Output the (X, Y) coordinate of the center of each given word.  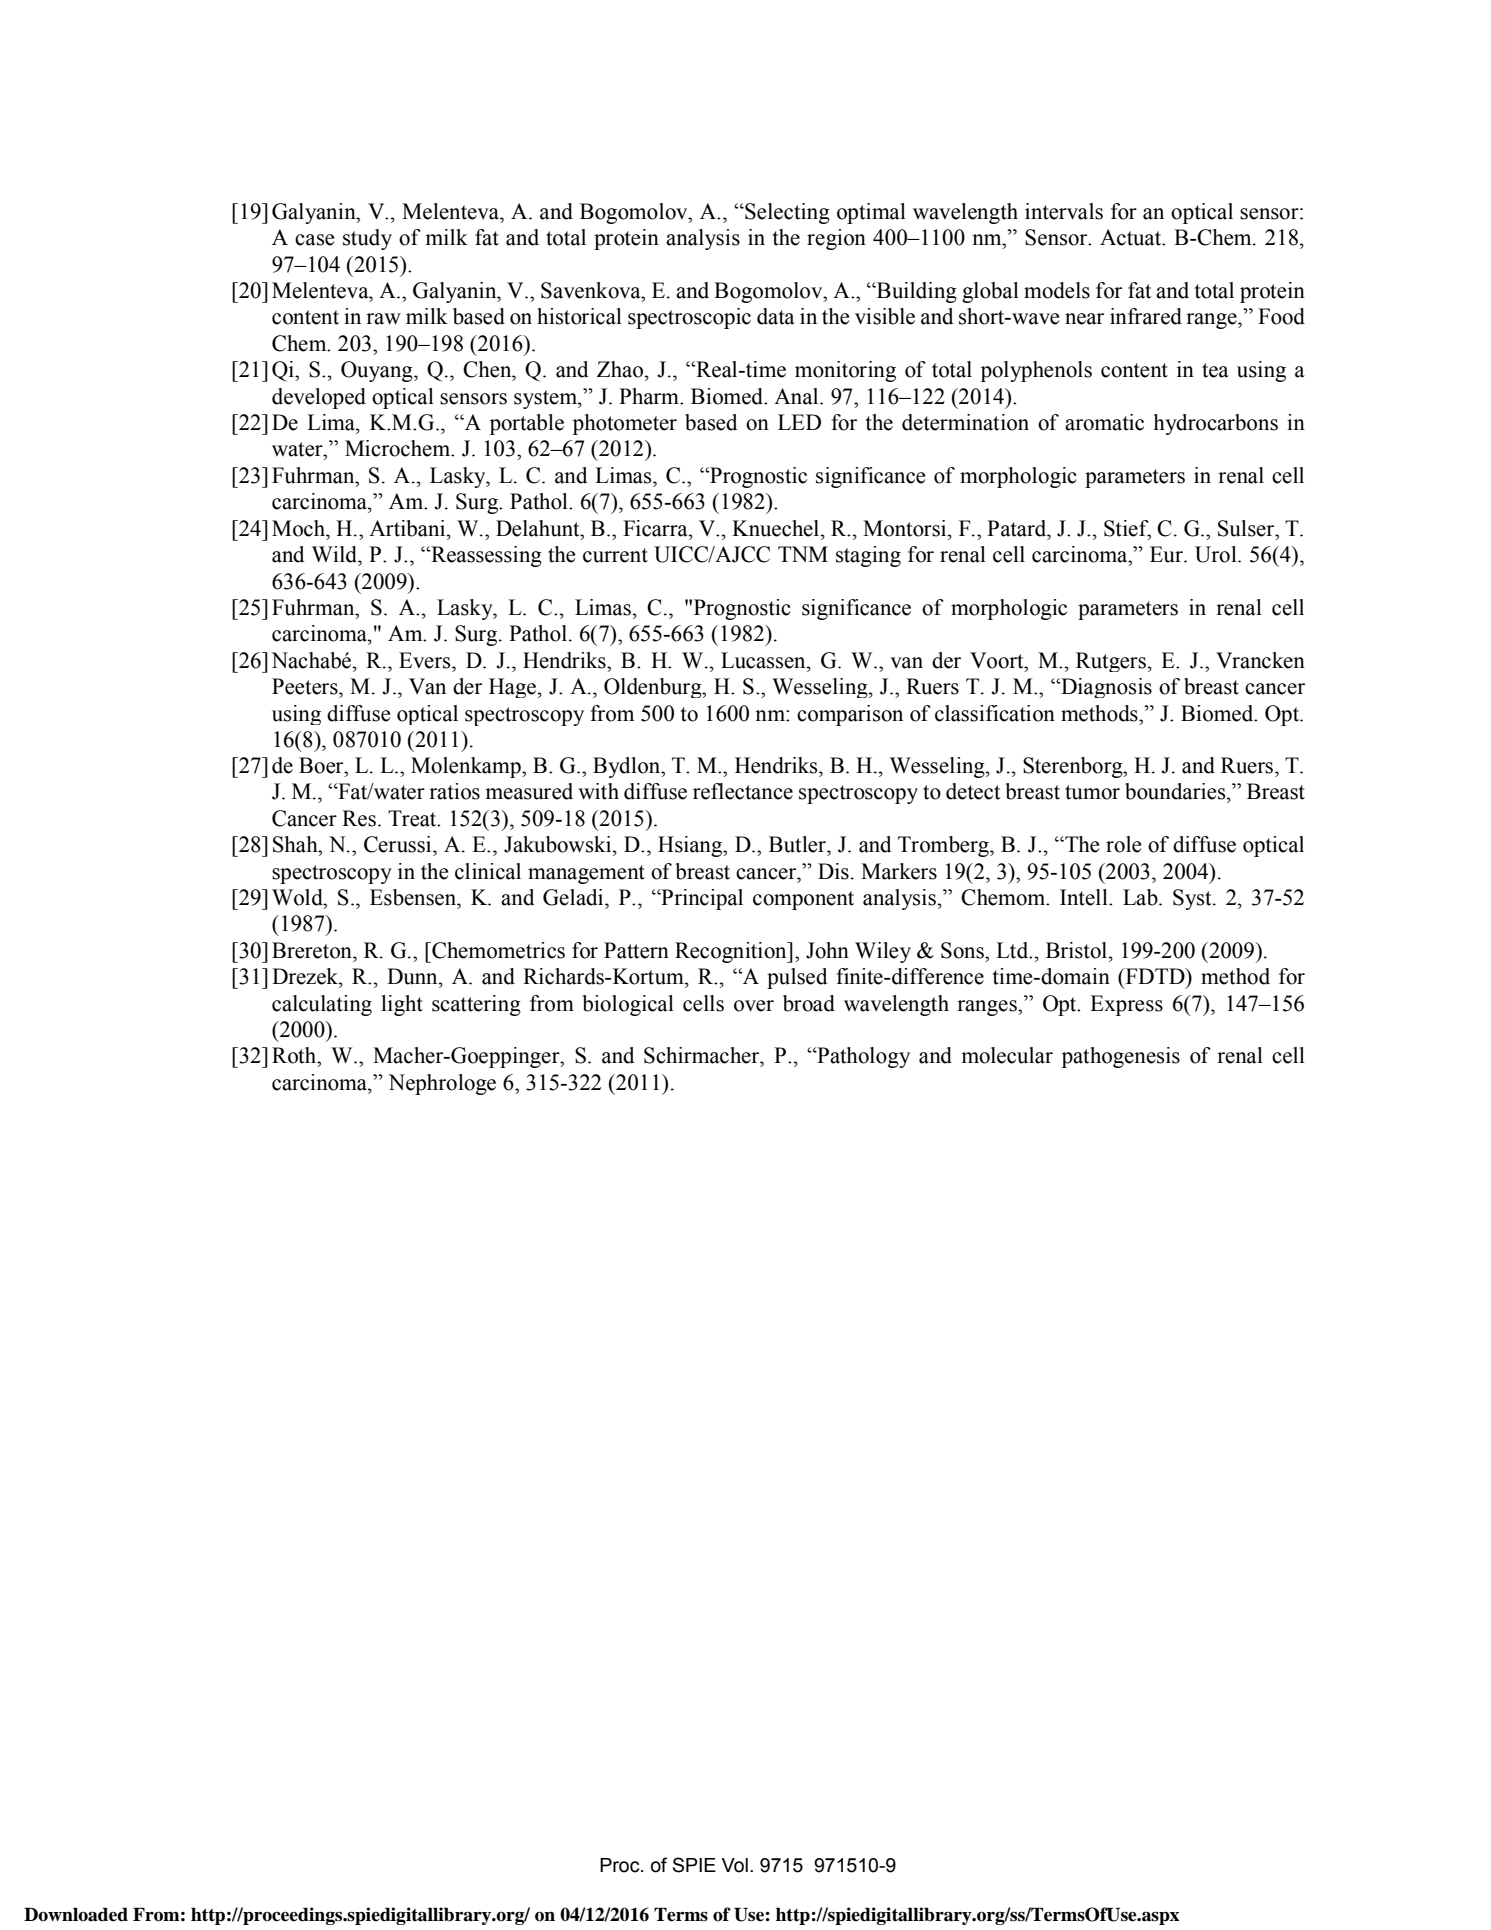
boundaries (1176, 791)
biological (628, 1005)
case (314, 240)
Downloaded (76, 1914)
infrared (1146, 316)
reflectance (743, 791)
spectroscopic (689, 318)
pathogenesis (1121, 1057)
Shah (296, 844)
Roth (295, 1055)
